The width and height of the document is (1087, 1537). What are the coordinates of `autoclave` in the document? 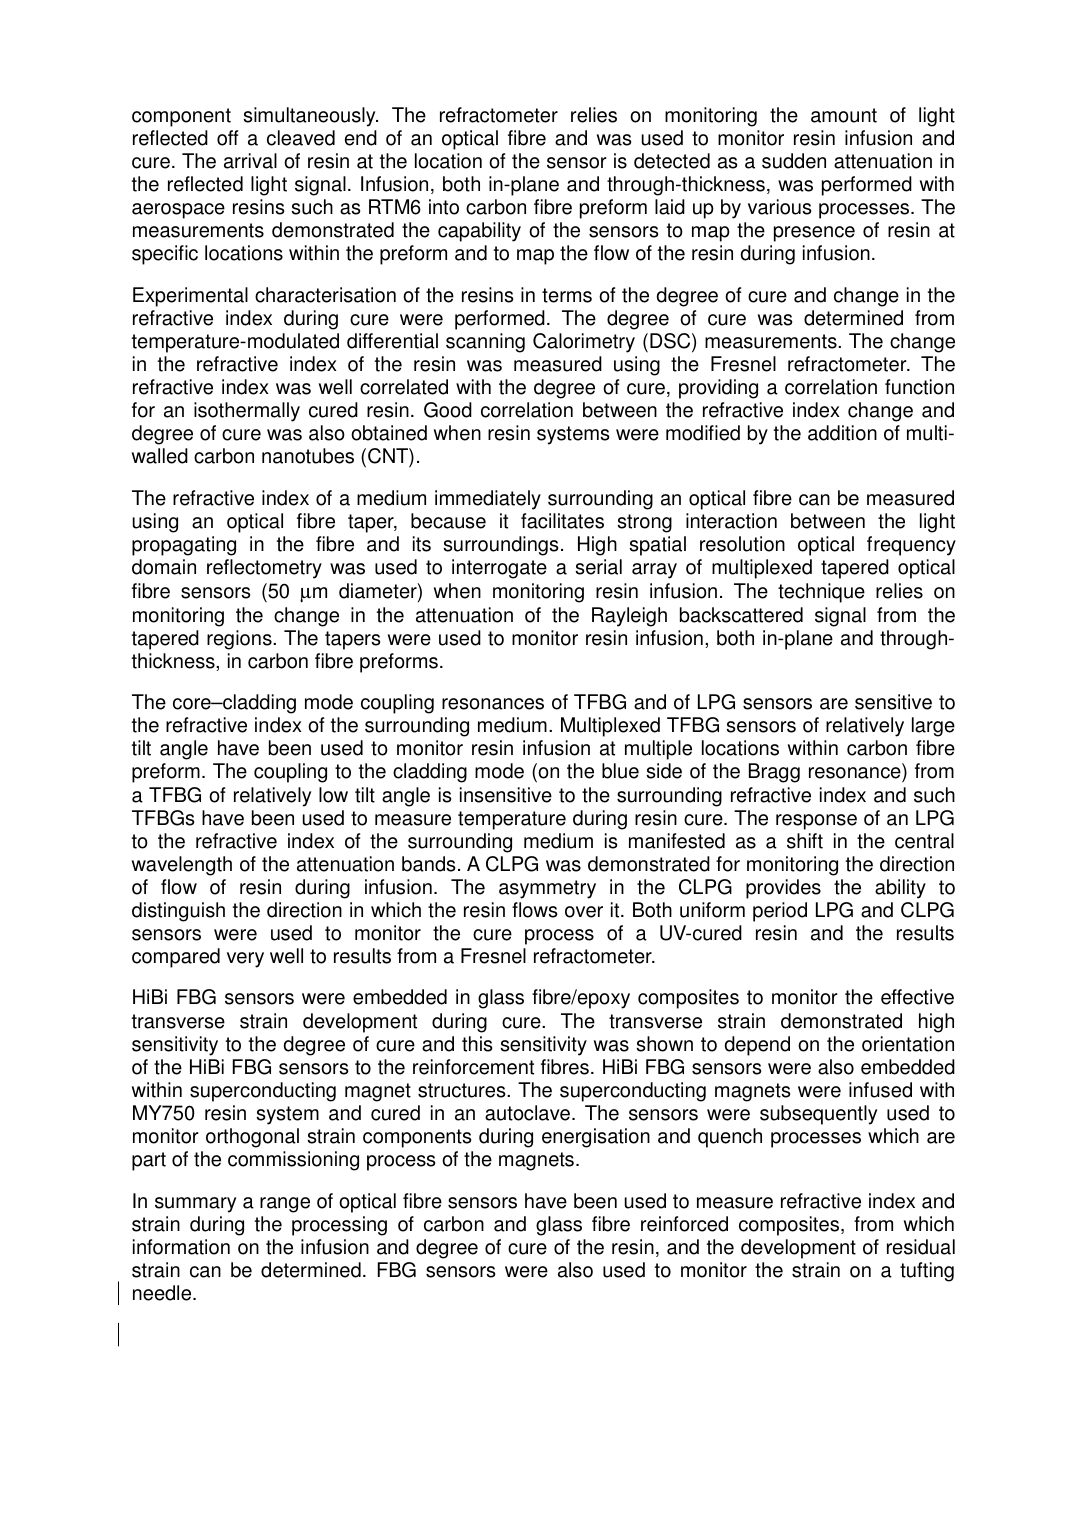 It's located at (529, 1113).
